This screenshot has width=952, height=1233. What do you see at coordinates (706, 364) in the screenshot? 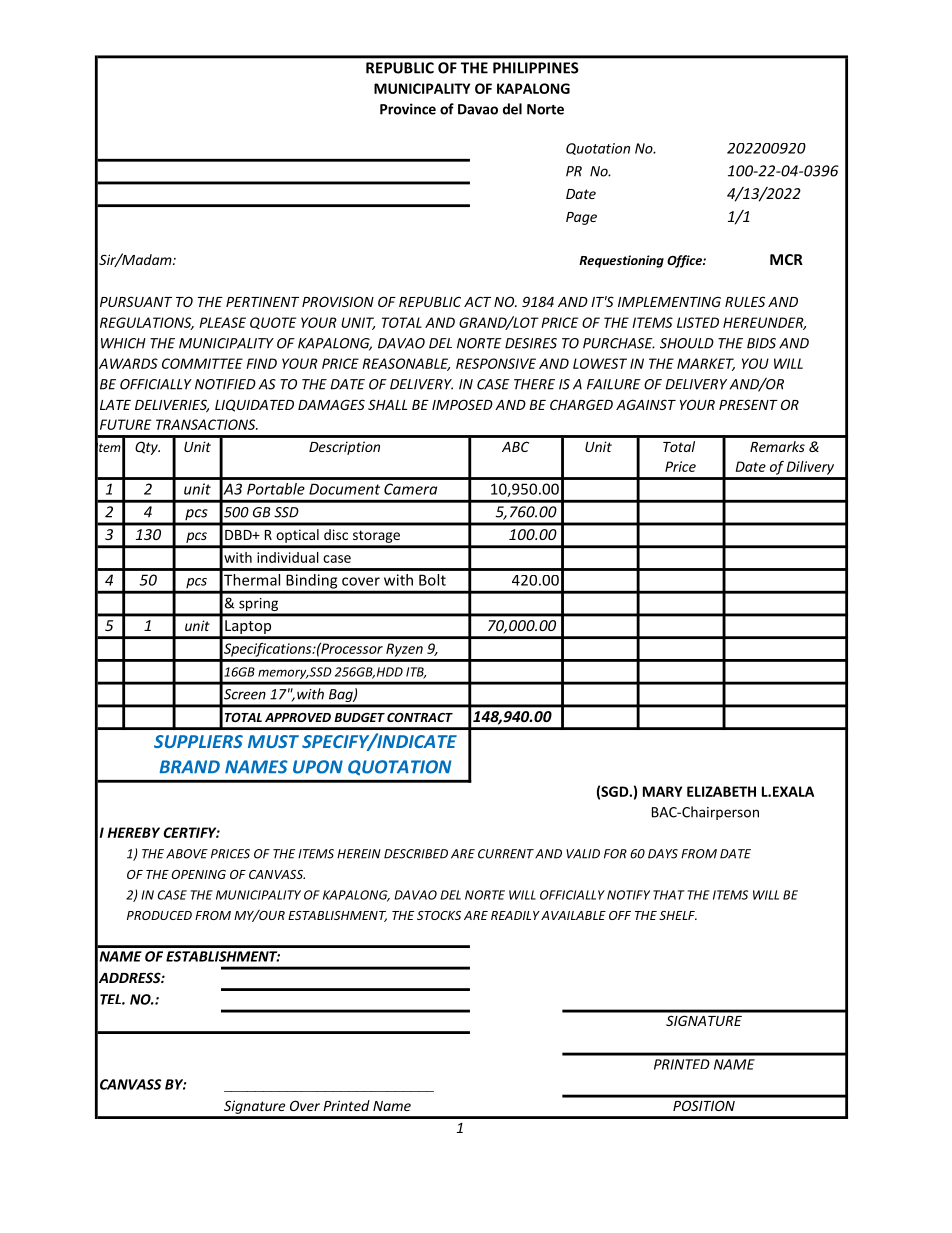
I see `MARKET` at bounding box center [706, 364].
